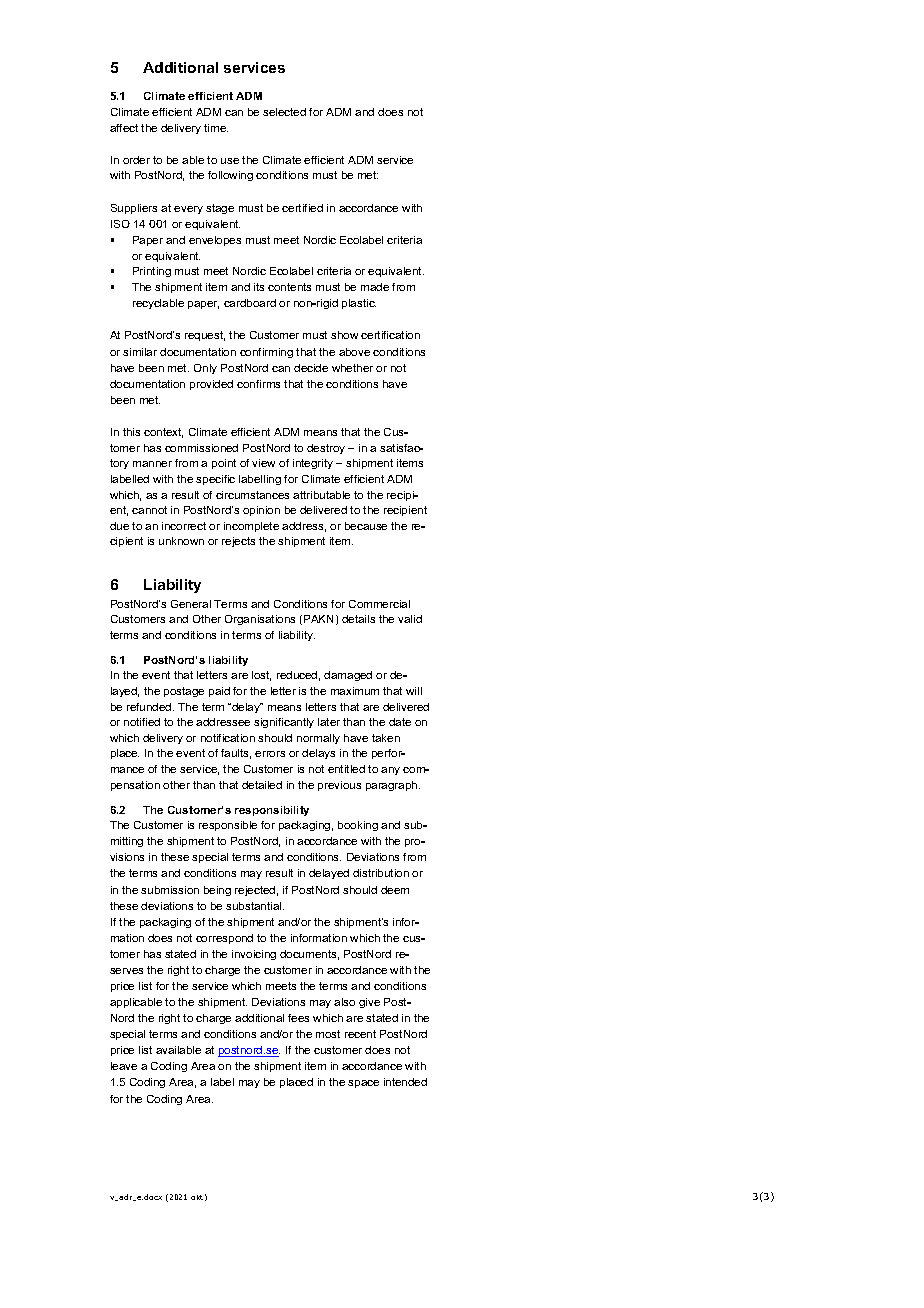 The height and width of the screenshot is (1308, 924). Describe the element at coordinates (358, 826) in the screenshot. I see `booking` at that location.
